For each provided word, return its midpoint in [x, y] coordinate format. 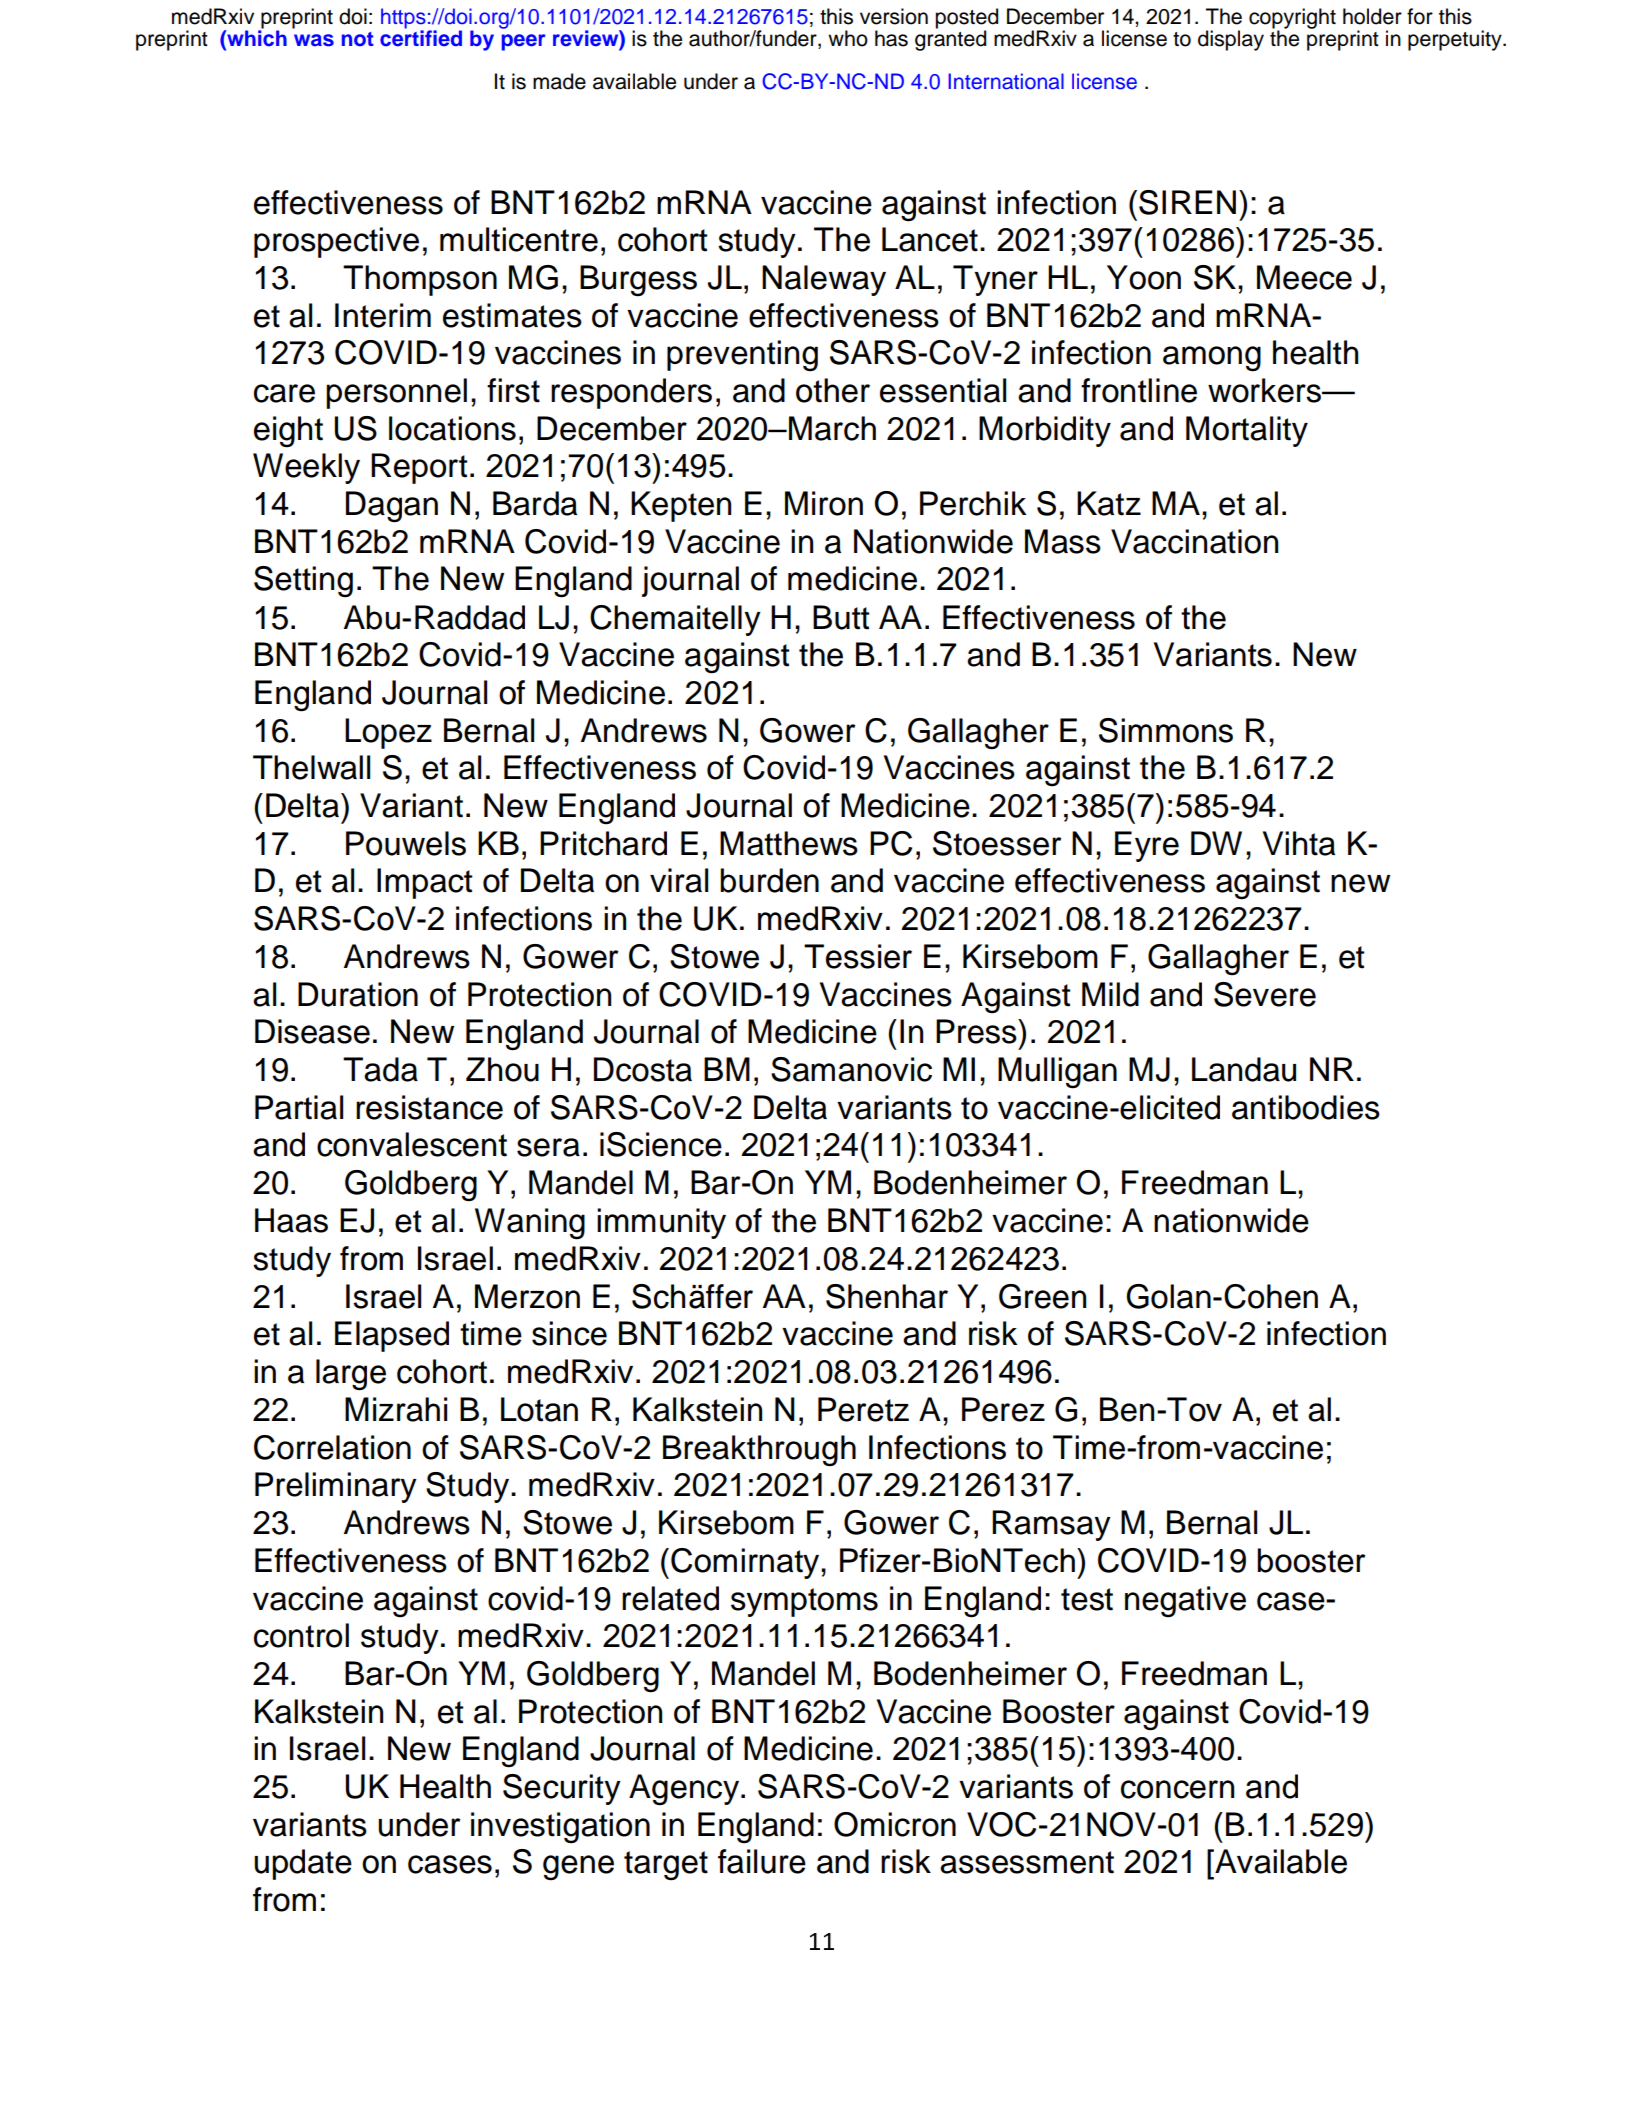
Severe [1265, 994]
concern [1177, 1789]
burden [769, 880]
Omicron [895, 1824]
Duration [358, 994]
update [303, 1864]
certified [421, 37]
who [848, 38]
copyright [1292, 19]
